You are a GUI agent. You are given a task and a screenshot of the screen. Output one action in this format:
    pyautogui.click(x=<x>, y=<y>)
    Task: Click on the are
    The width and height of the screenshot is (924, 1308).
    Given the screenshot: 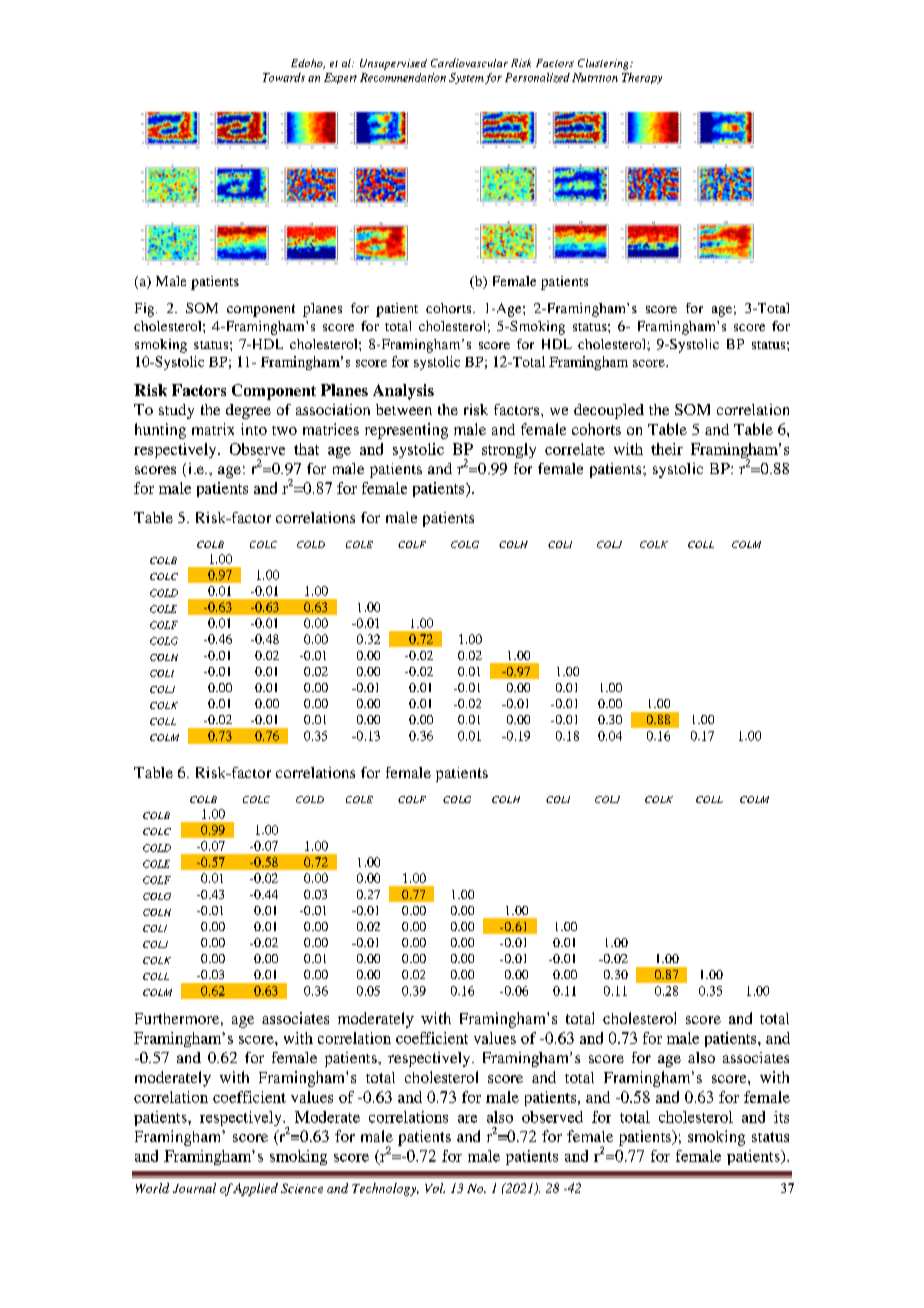 What is the action you would take?
    pyautogui.click(x=467, y=1119)
